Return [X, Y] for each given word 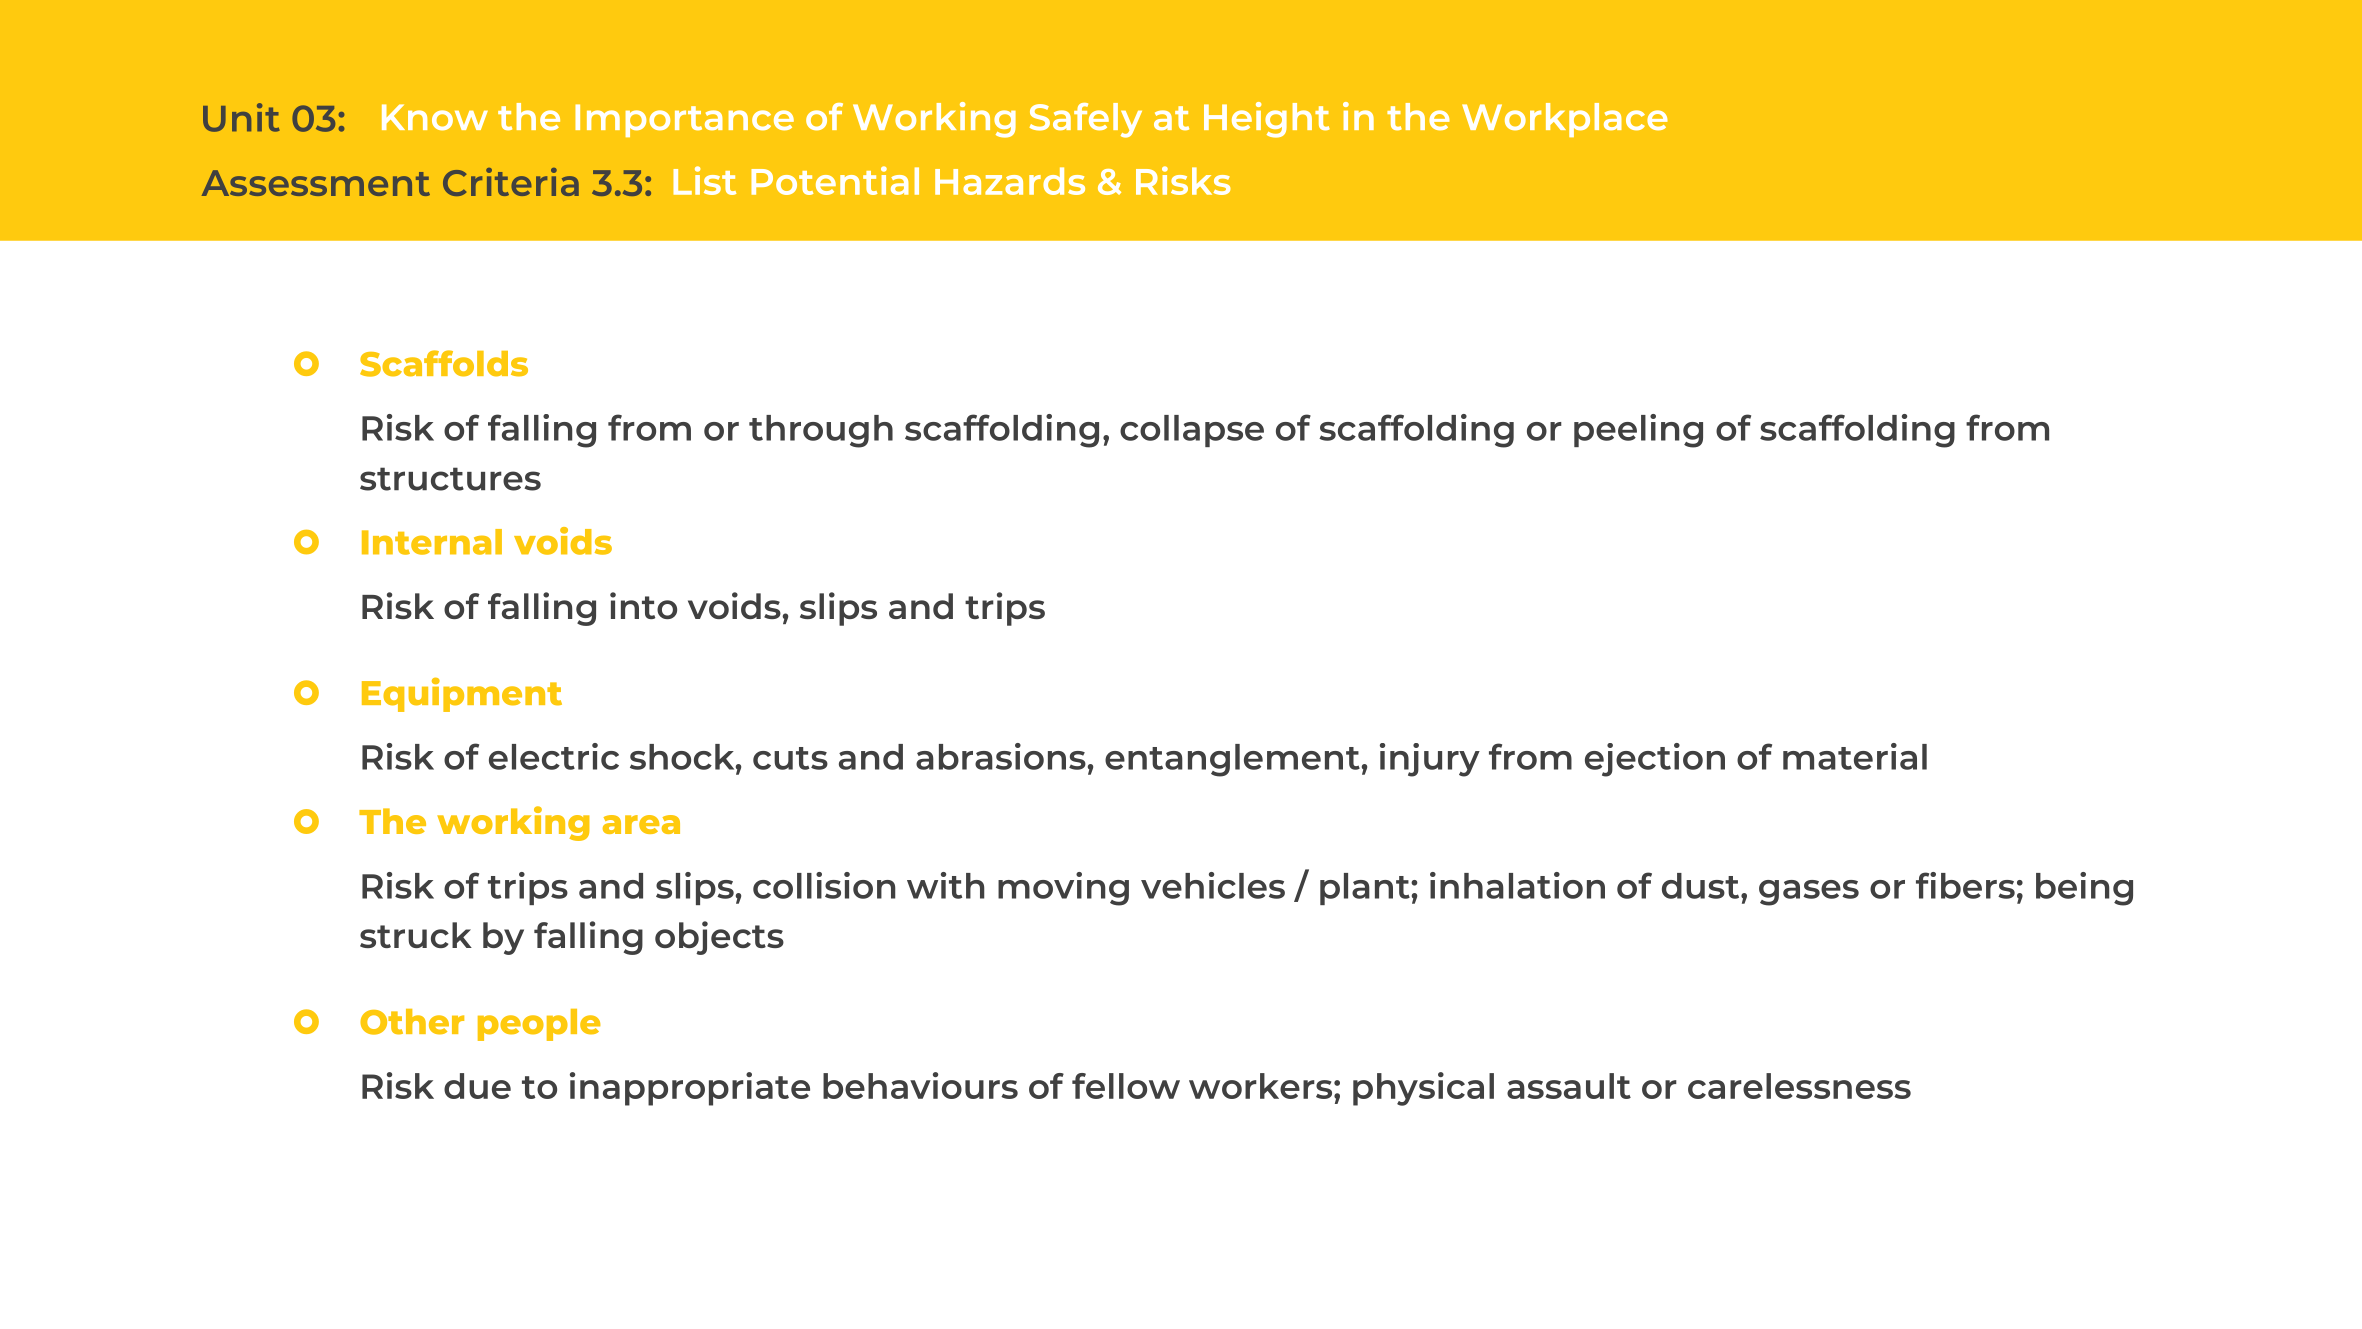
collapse [1192, 431]
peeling [1638, 431]
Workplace [1565, 120]
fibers [1965, 885]
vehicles [1213, 885]
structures [450, 479]
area [641, 824]
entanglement [1232, 760]
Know [435, 117]
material [1855, 756]
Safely [1086, 120]
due [477, 1086]
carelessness [1799, 1086]
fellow [1126, 1086]
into [643, 605]
